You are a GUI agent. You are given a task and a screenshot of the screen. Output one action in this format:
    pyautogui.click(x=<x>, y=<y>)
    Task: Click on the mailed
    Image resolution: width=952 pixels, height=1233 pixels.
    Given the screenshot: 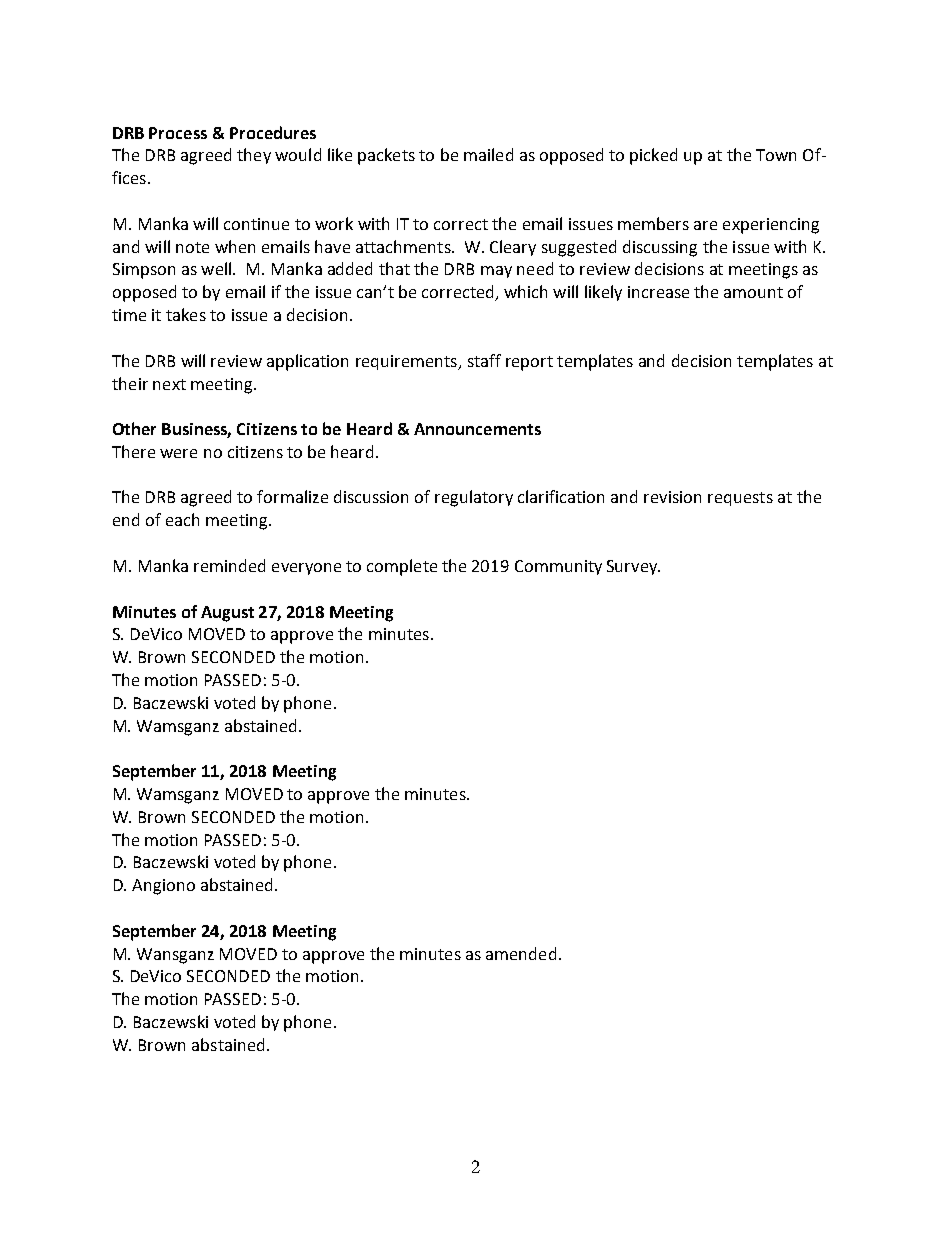 What is the action you would take?
    pyautogui.click(x=488, y=154)
